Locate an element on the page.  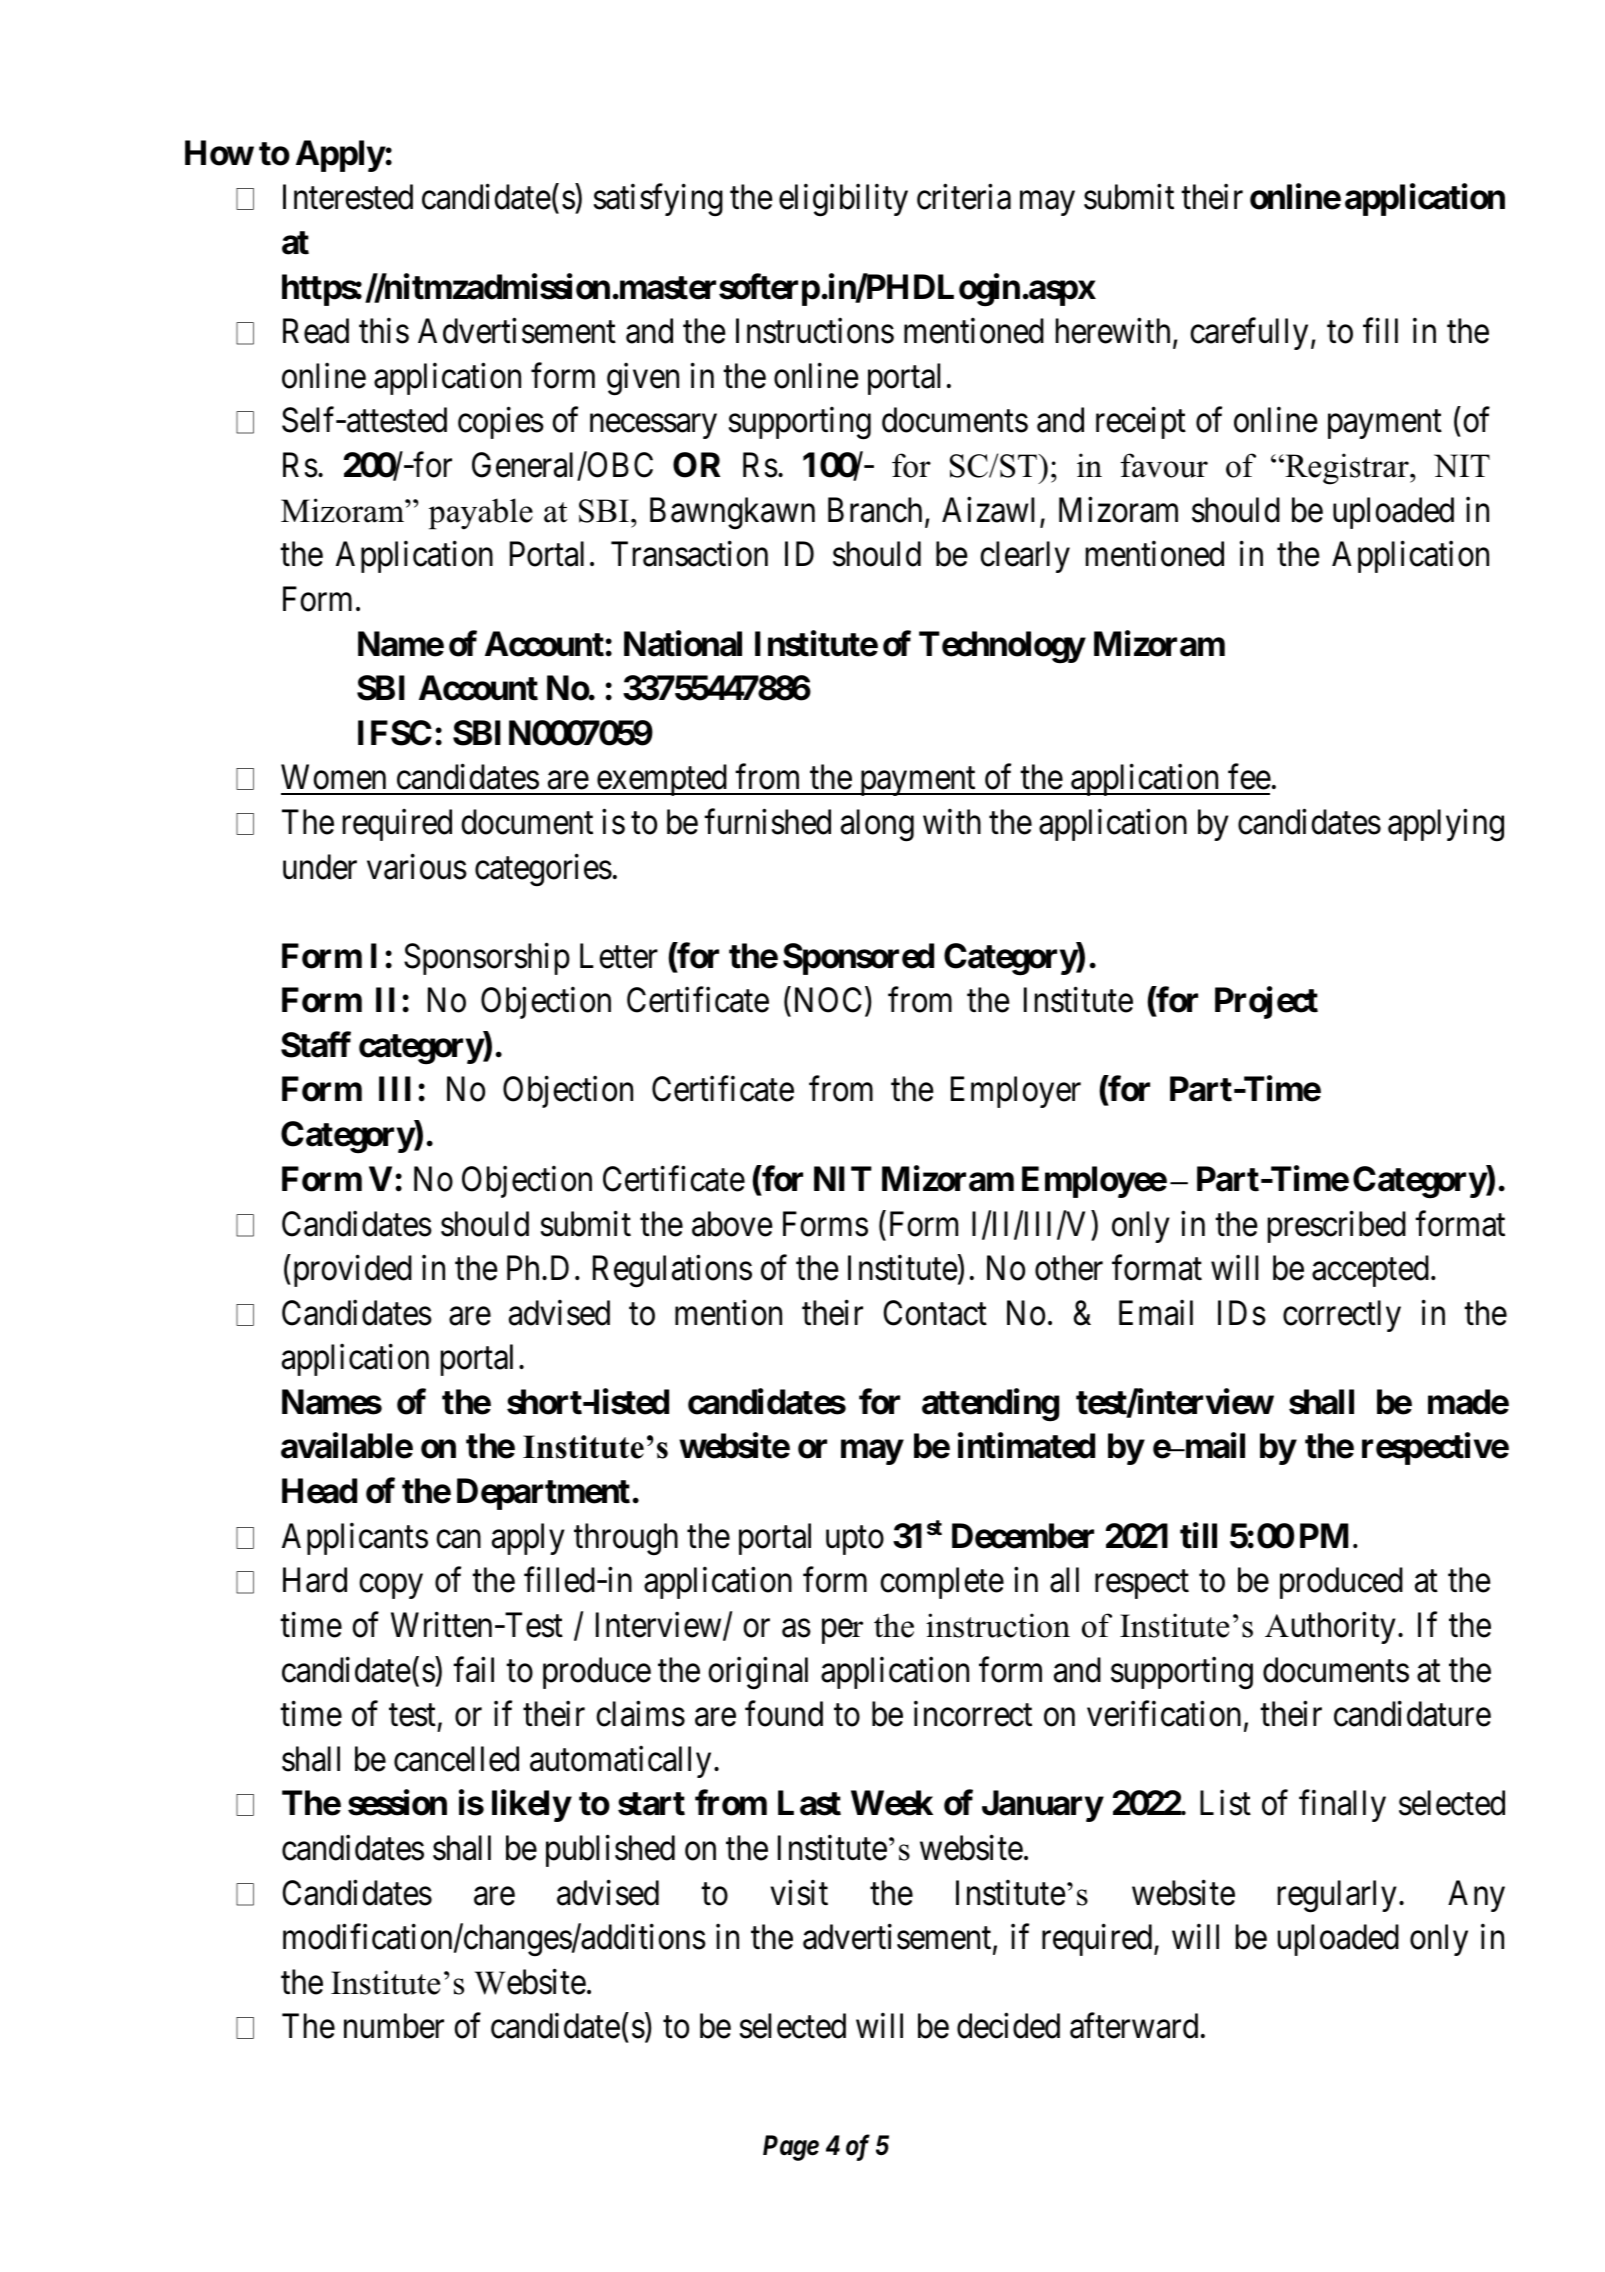
Project is located at coordinates (1266, 1003).
